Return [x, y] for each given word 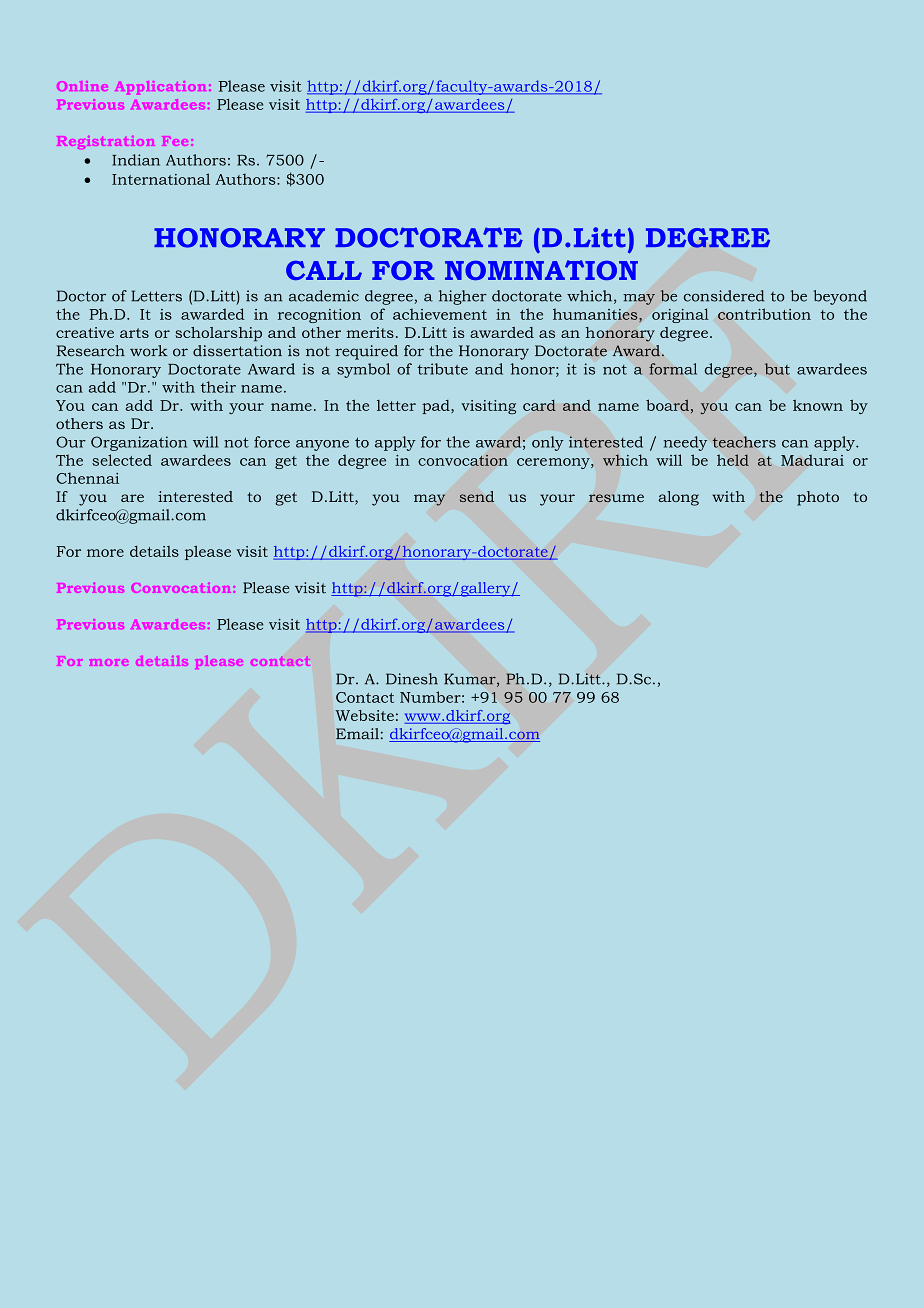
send [477, 496]
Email [357, 733]
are [132, 498]
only [548, 443]
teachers [744, 442]
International [161, 179]
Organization [139, 443]
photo [818, 498]
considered [724, 296]
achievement [440, 314]
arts [134, 333]
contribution [764, 314]
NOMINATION [541, 270]
